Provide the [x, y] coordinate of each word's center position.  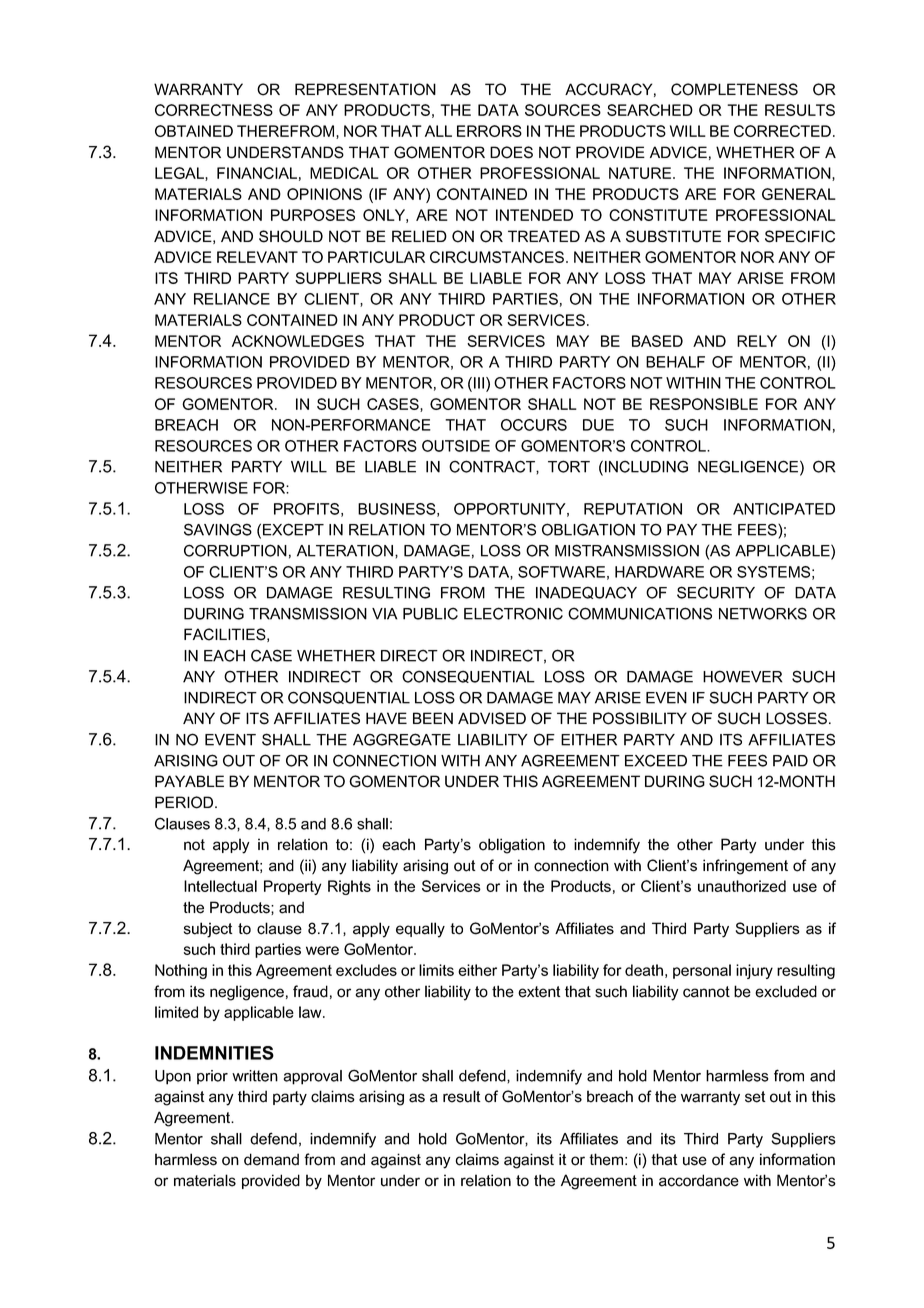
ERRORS [489, 131]
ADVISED [492, 718]
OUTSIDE [456, 446]
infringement [745, 867]
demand [271, 1159]
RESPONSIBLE [704, 404]
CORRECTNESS [214, 110]
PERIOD [185, 802]
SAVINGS [218, 529]
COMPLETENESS [734, 89]
